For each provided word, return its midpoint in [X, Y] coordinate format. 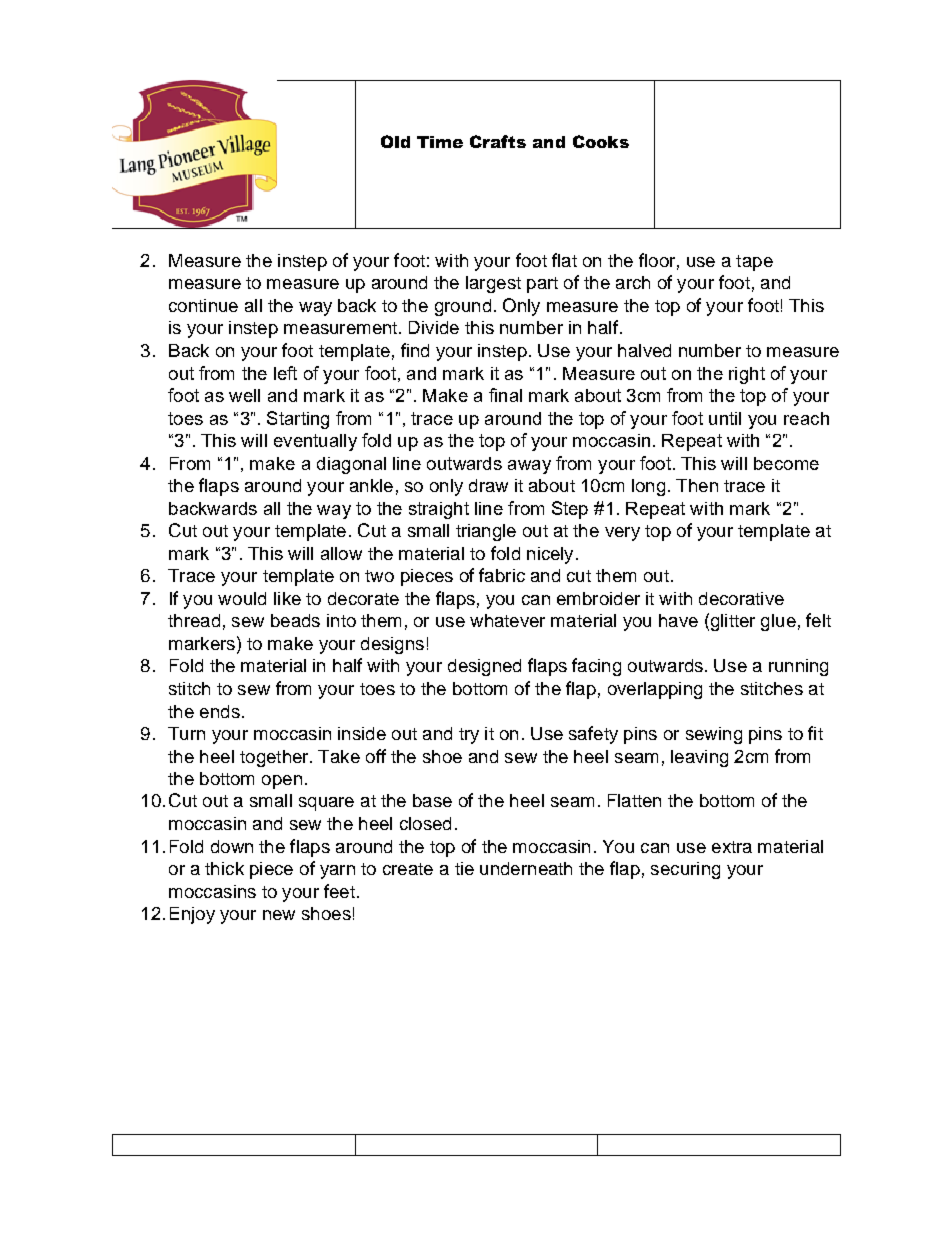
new [279, 915]
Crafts [498, 141]
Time [440, 142]
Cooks [601, 141]
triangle [486, 532]
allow [341, 553]
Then [697, 485]
